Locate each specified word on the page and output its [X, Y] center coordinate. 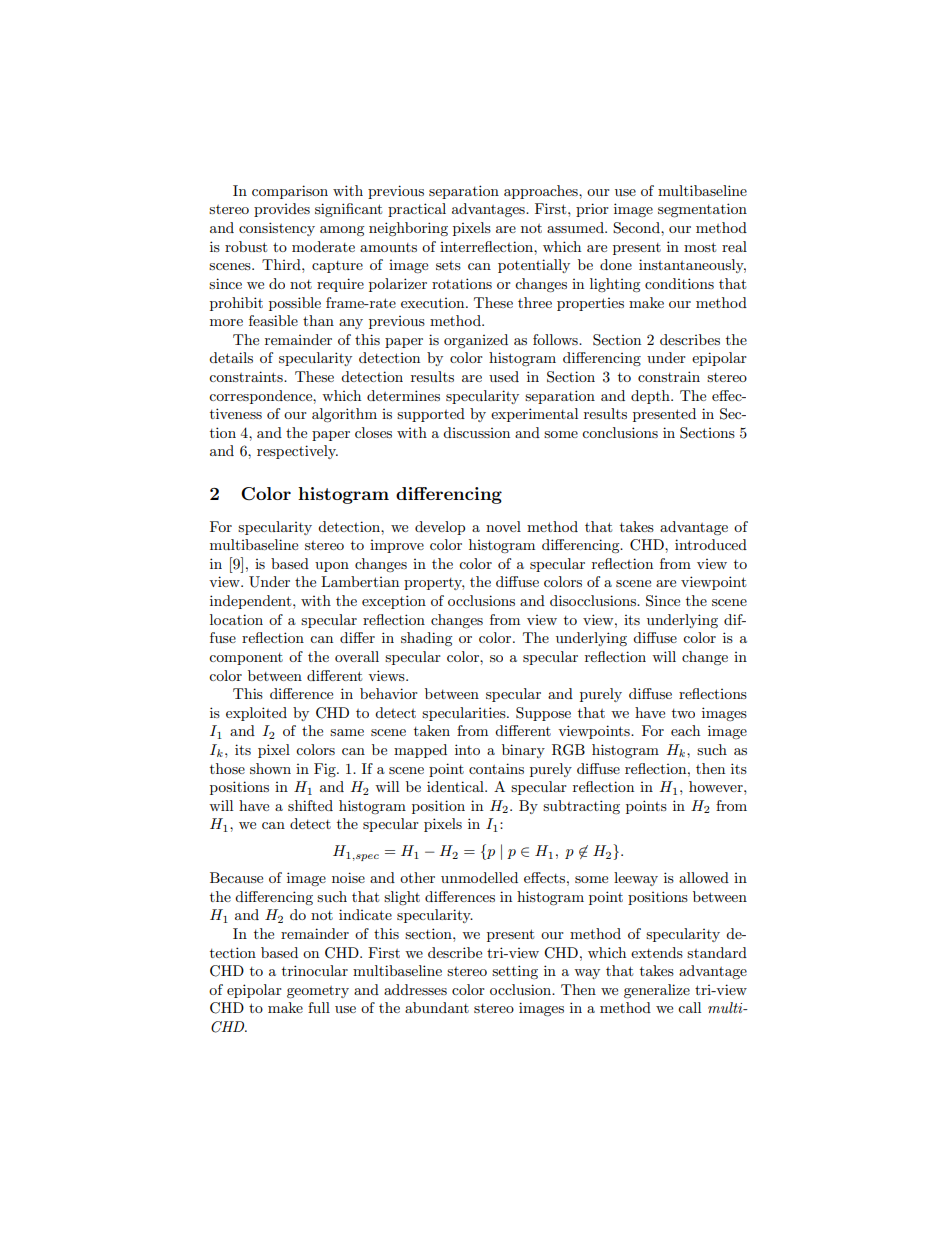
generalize [657, 991]
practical [417, 210]
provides [282, 210]
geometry [318, 992]
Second [637, 228]
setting [515, 972]
